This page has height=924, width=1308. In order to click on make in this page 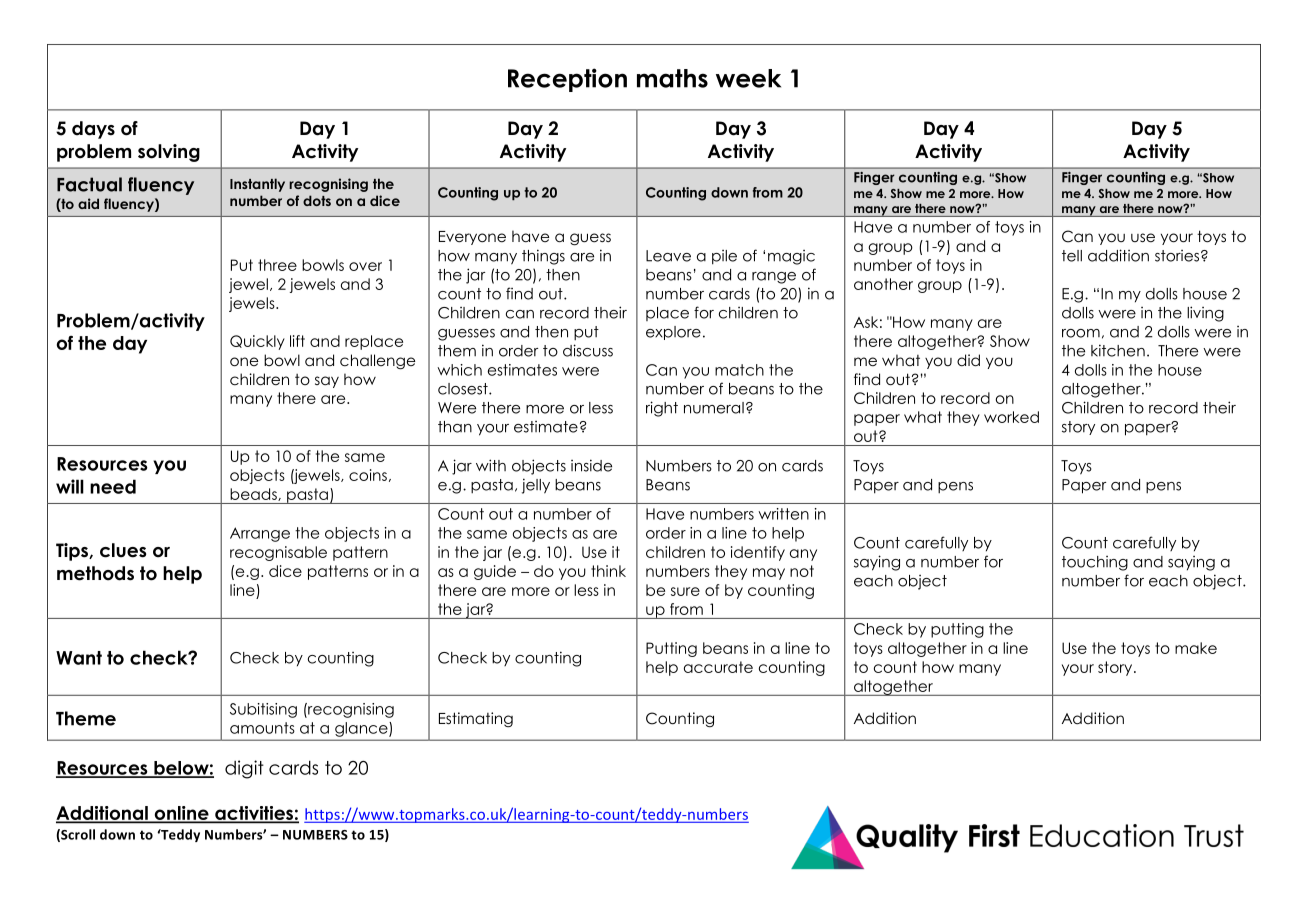, I will do `click(1196, 648)`.
